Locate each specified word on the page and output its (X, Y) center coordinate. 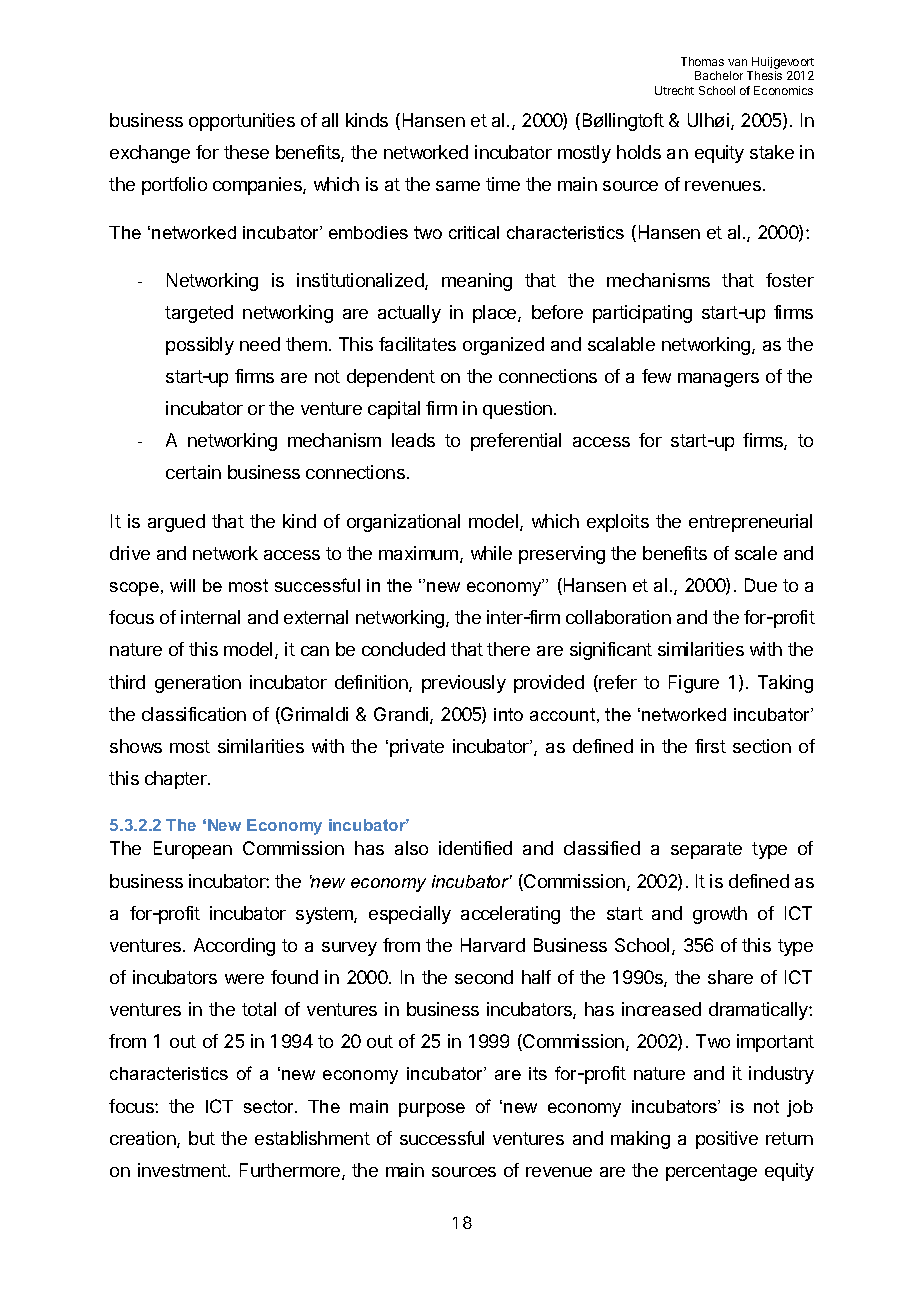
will (182, 585)
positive (727, 1140)
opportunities (242, 122)
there (508, 649)
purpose (432, 1110)
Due (761, 585)
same (458, 186)
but (202, 1138)
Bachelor (719, 75)
